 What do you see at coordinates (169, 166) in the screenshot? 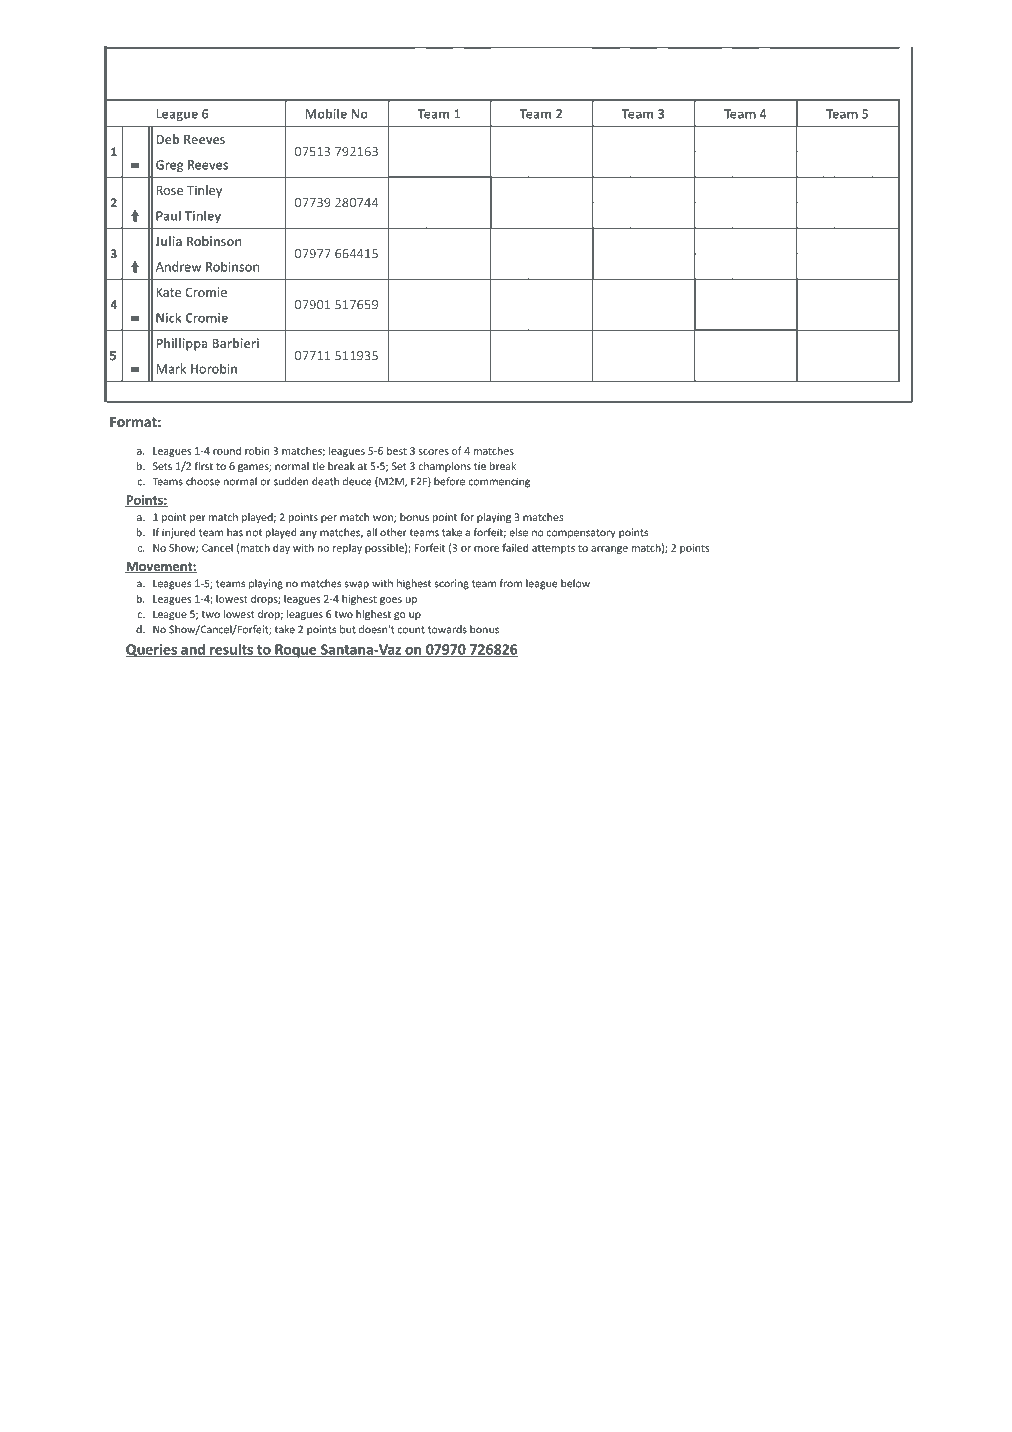
I see `Greg` at bounding box center [169, 166].
